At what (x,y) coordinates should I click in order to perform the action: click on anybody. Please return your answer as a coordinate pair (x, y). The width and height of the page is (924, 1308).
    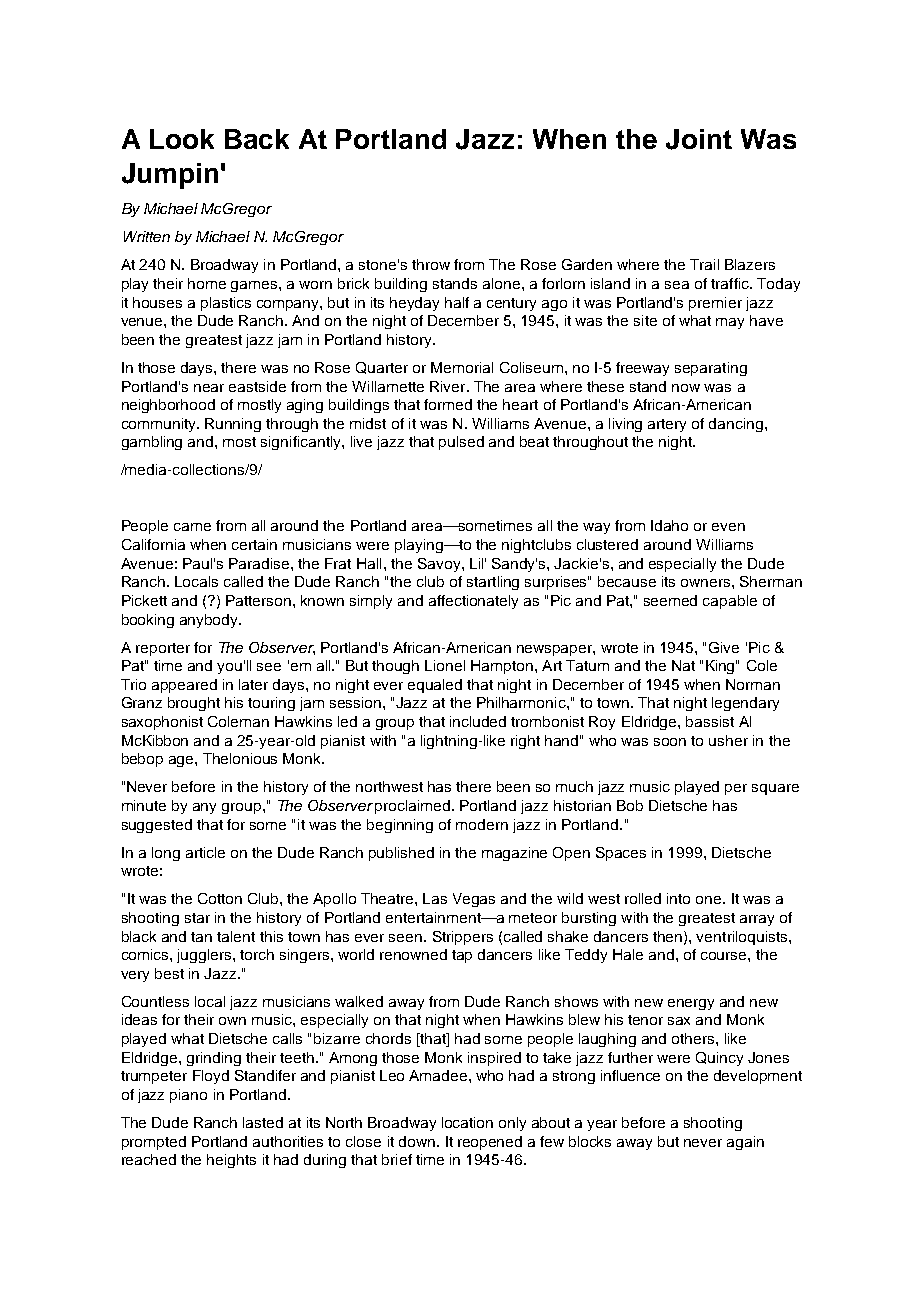
    Looking at the image, I should click on (210, 621).
